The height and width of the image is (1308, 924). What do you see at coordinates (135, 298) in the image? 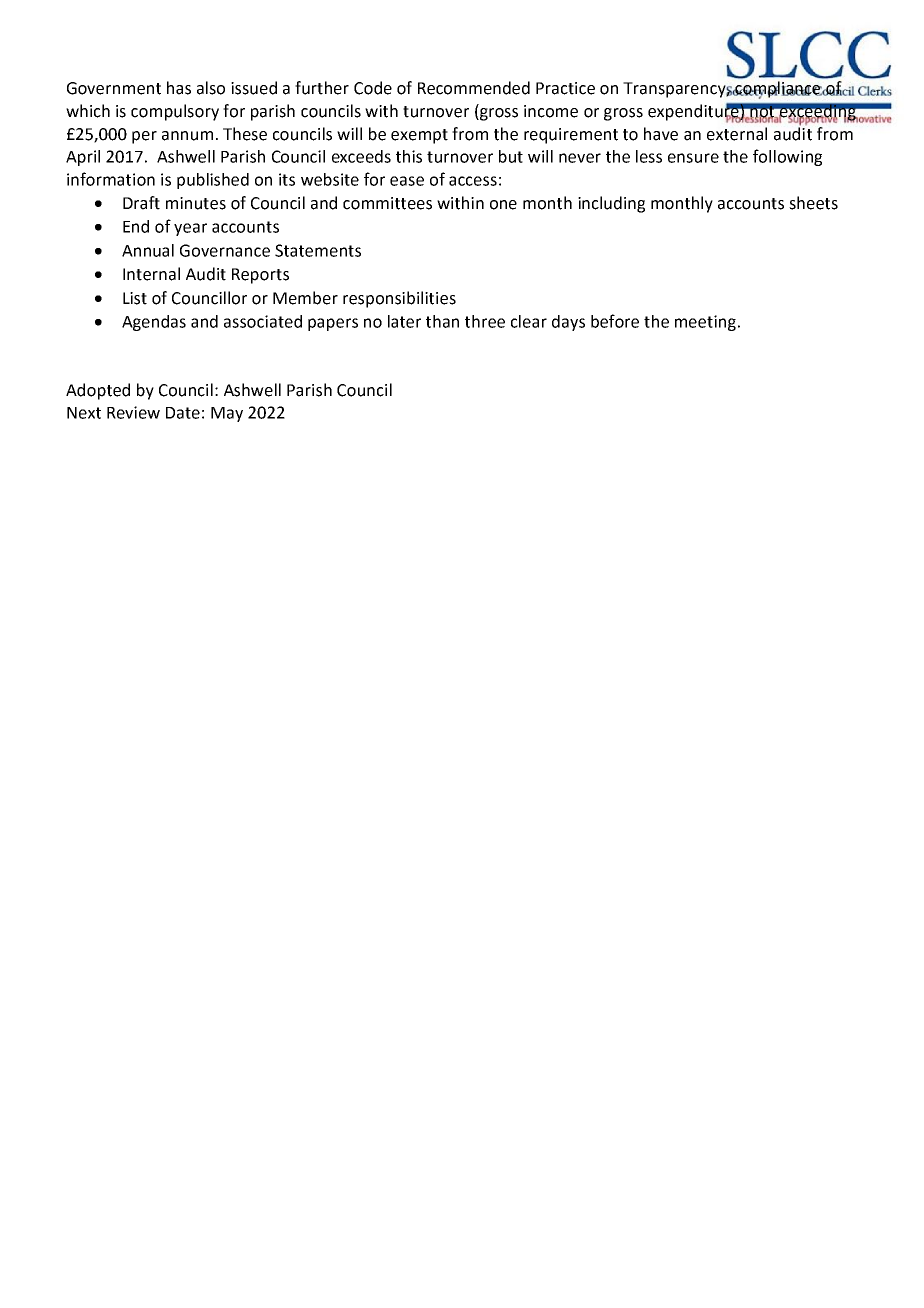
I see `List` at bounding box center [135, 298].
